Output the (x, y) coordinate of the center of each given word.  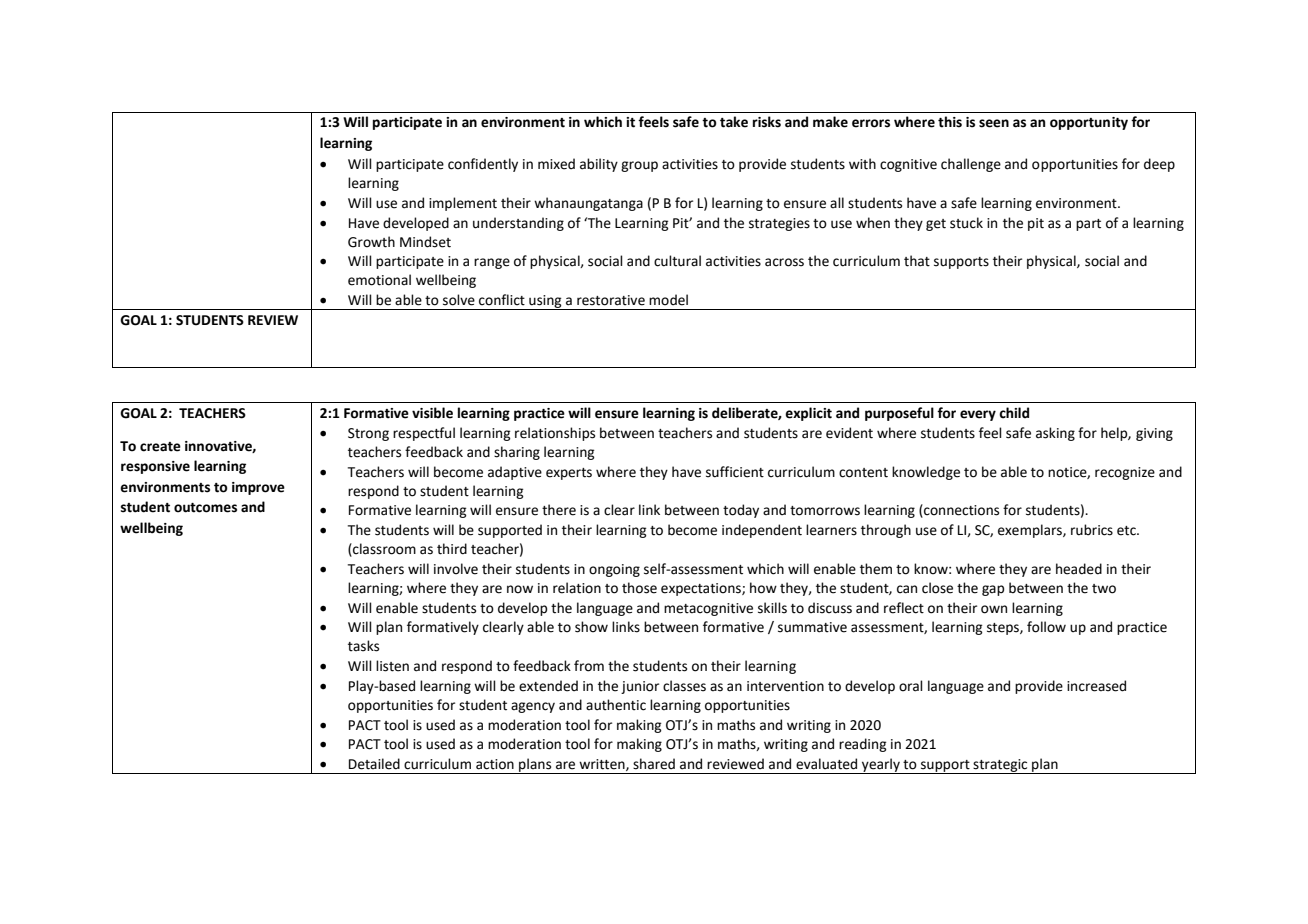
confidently (483, 165)
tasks (363, 646)
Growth (371, 242)
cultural (677, 261)
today (741, 511)
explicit (808, 414)
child (1014, 413)
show (591, 627)
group (639, 166)
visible (432, 413)
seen (994, 123)
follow (1046, 627)
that (917, 261)
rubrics (1092, 530)
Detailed (374, 764)
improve (258, 488)
